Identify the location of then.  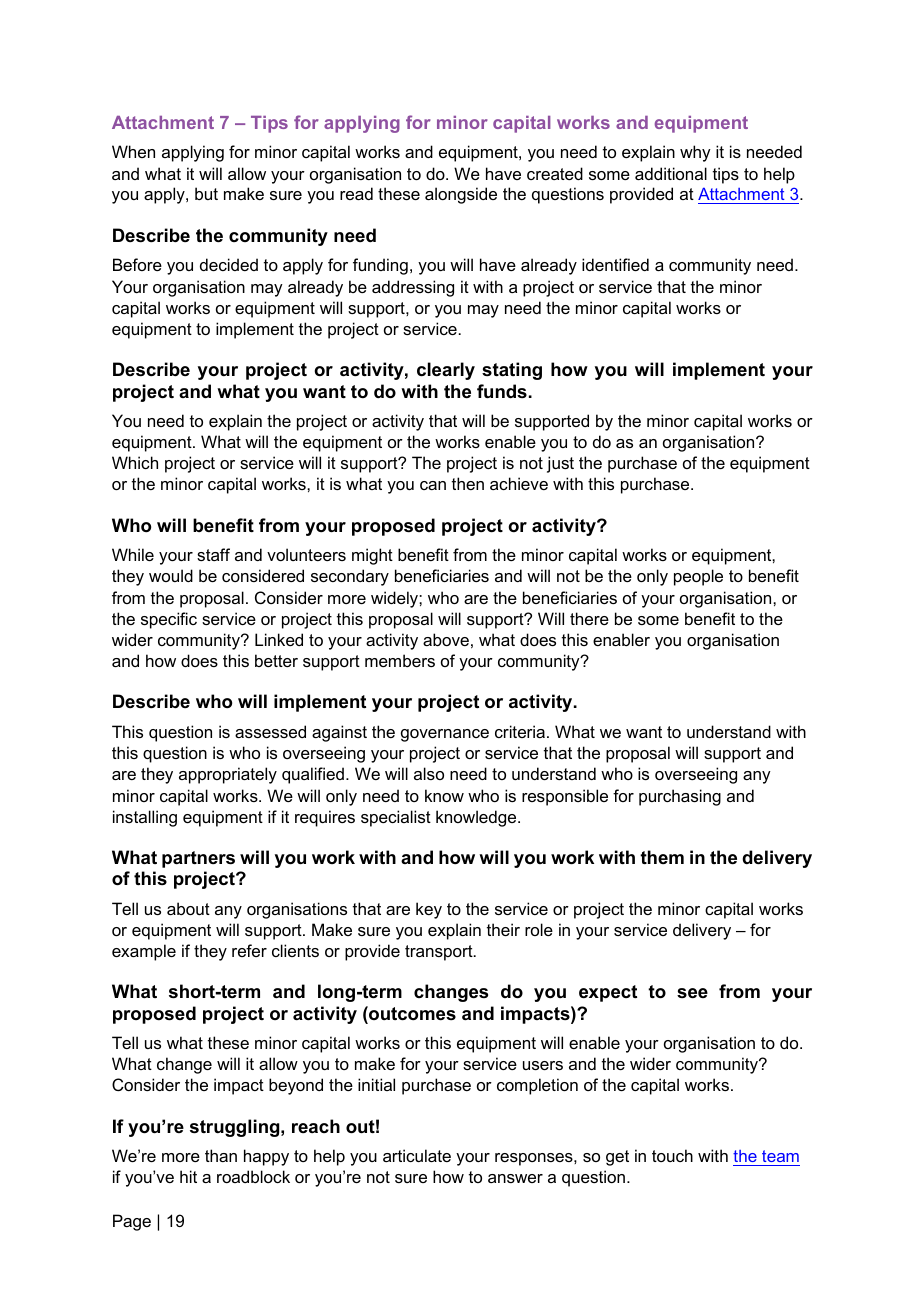
(468, 483).
